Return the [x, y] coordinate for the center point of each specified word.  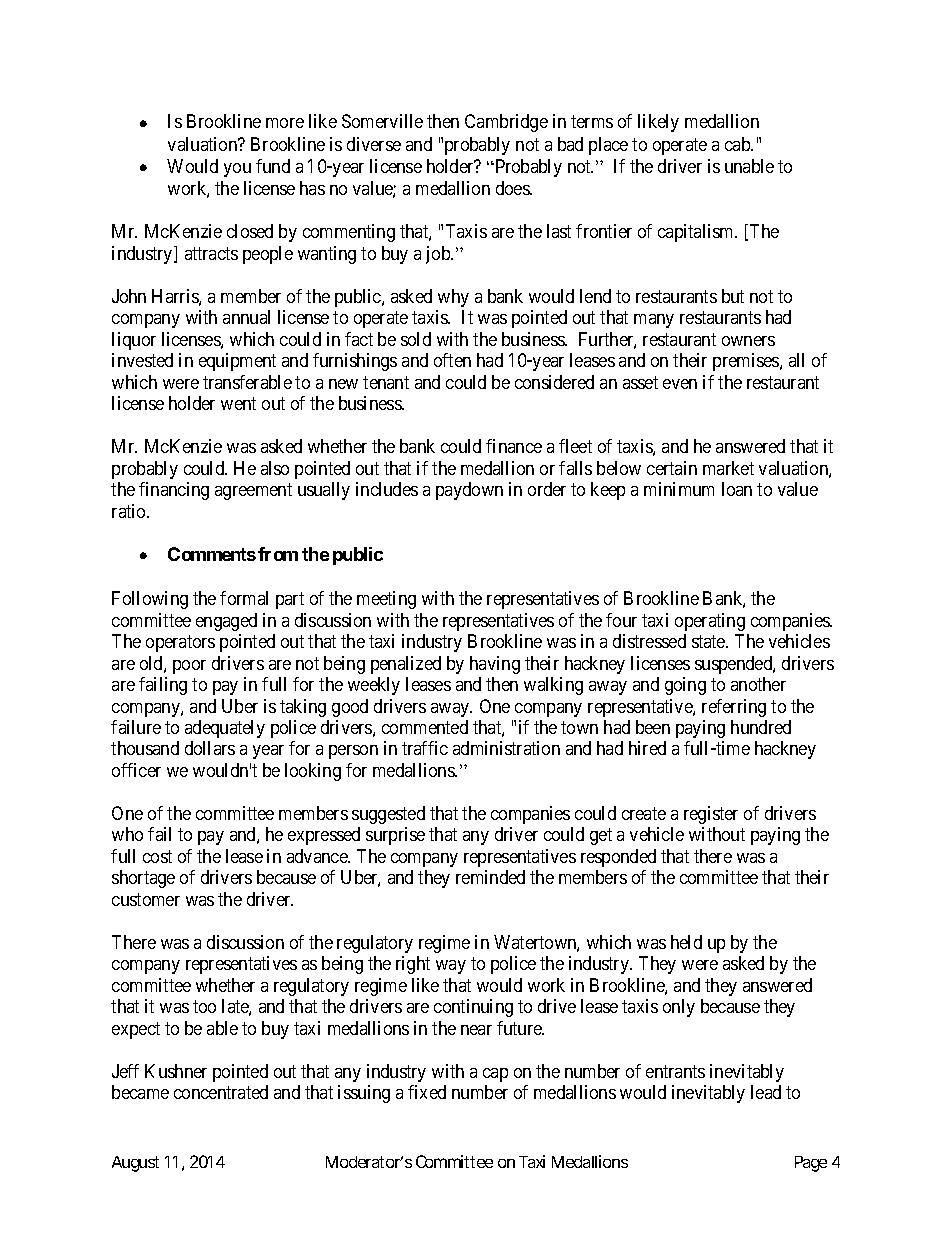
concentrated [221, 1092]
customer [146, 899]
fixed [427, 1092]
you [237, 170]
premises [747, 362]
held [686, 942]
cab [738, 144]
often [452, 360]
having [495, 665]
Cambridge [506, 123]
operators [180, 643]
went [238, 404]
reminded [490, 877]
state [709, 641]
